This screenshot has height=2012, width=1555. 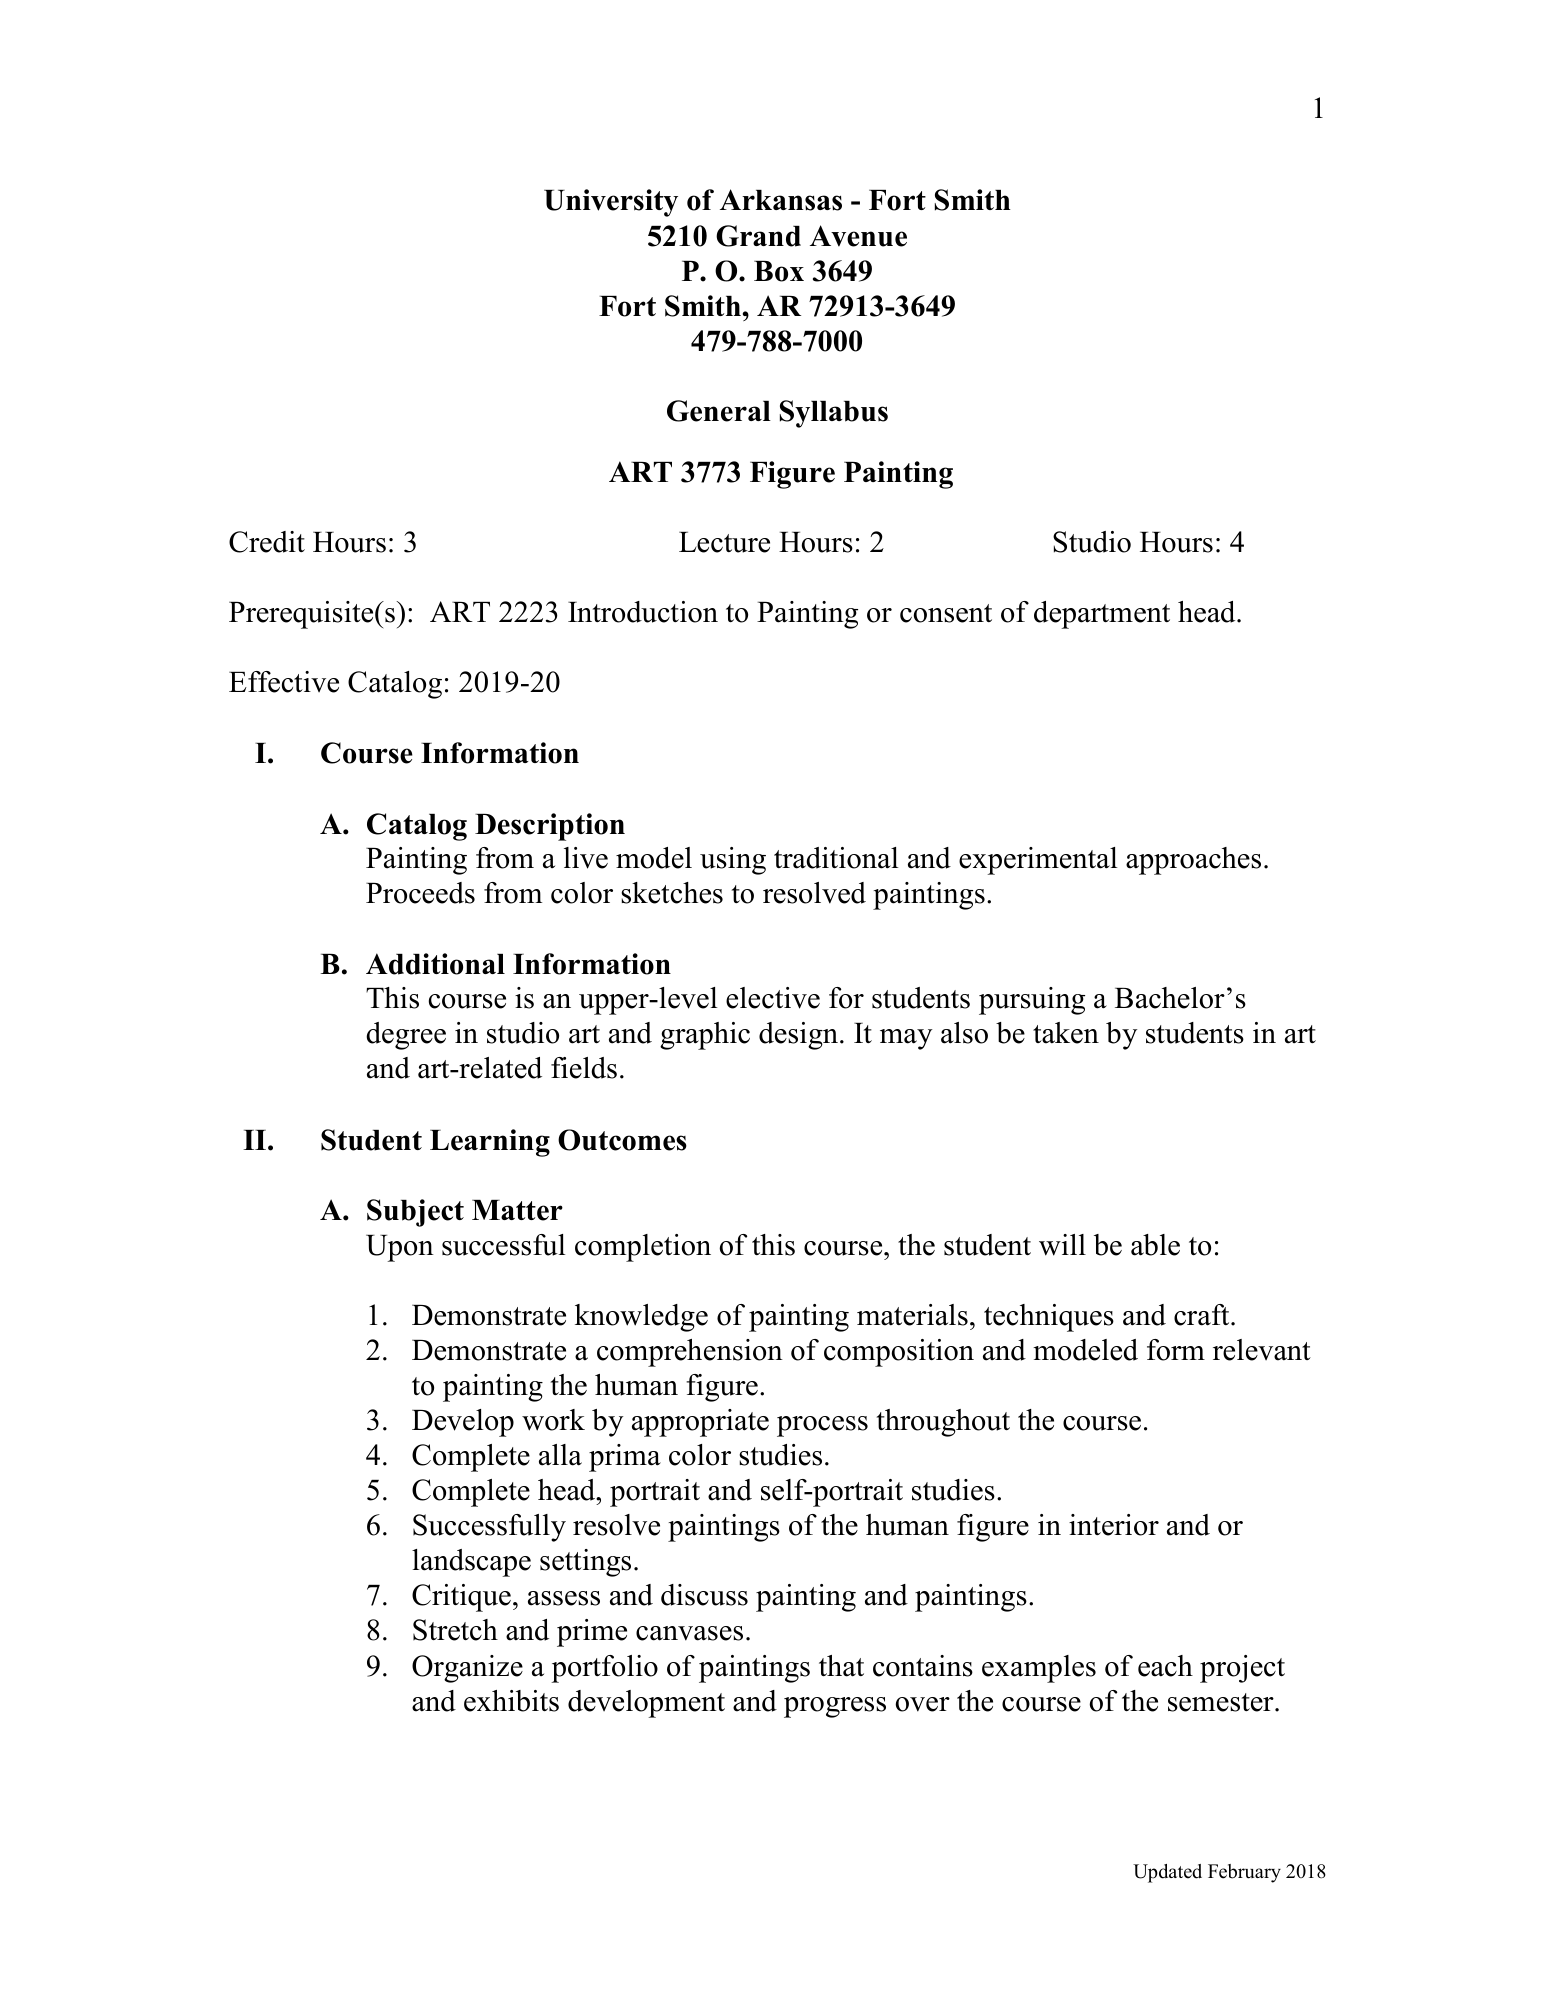 What do you see at coordinates (1114, 1525) in the screenshot?
I see `interior` at bounding box center [1114, 1525].
